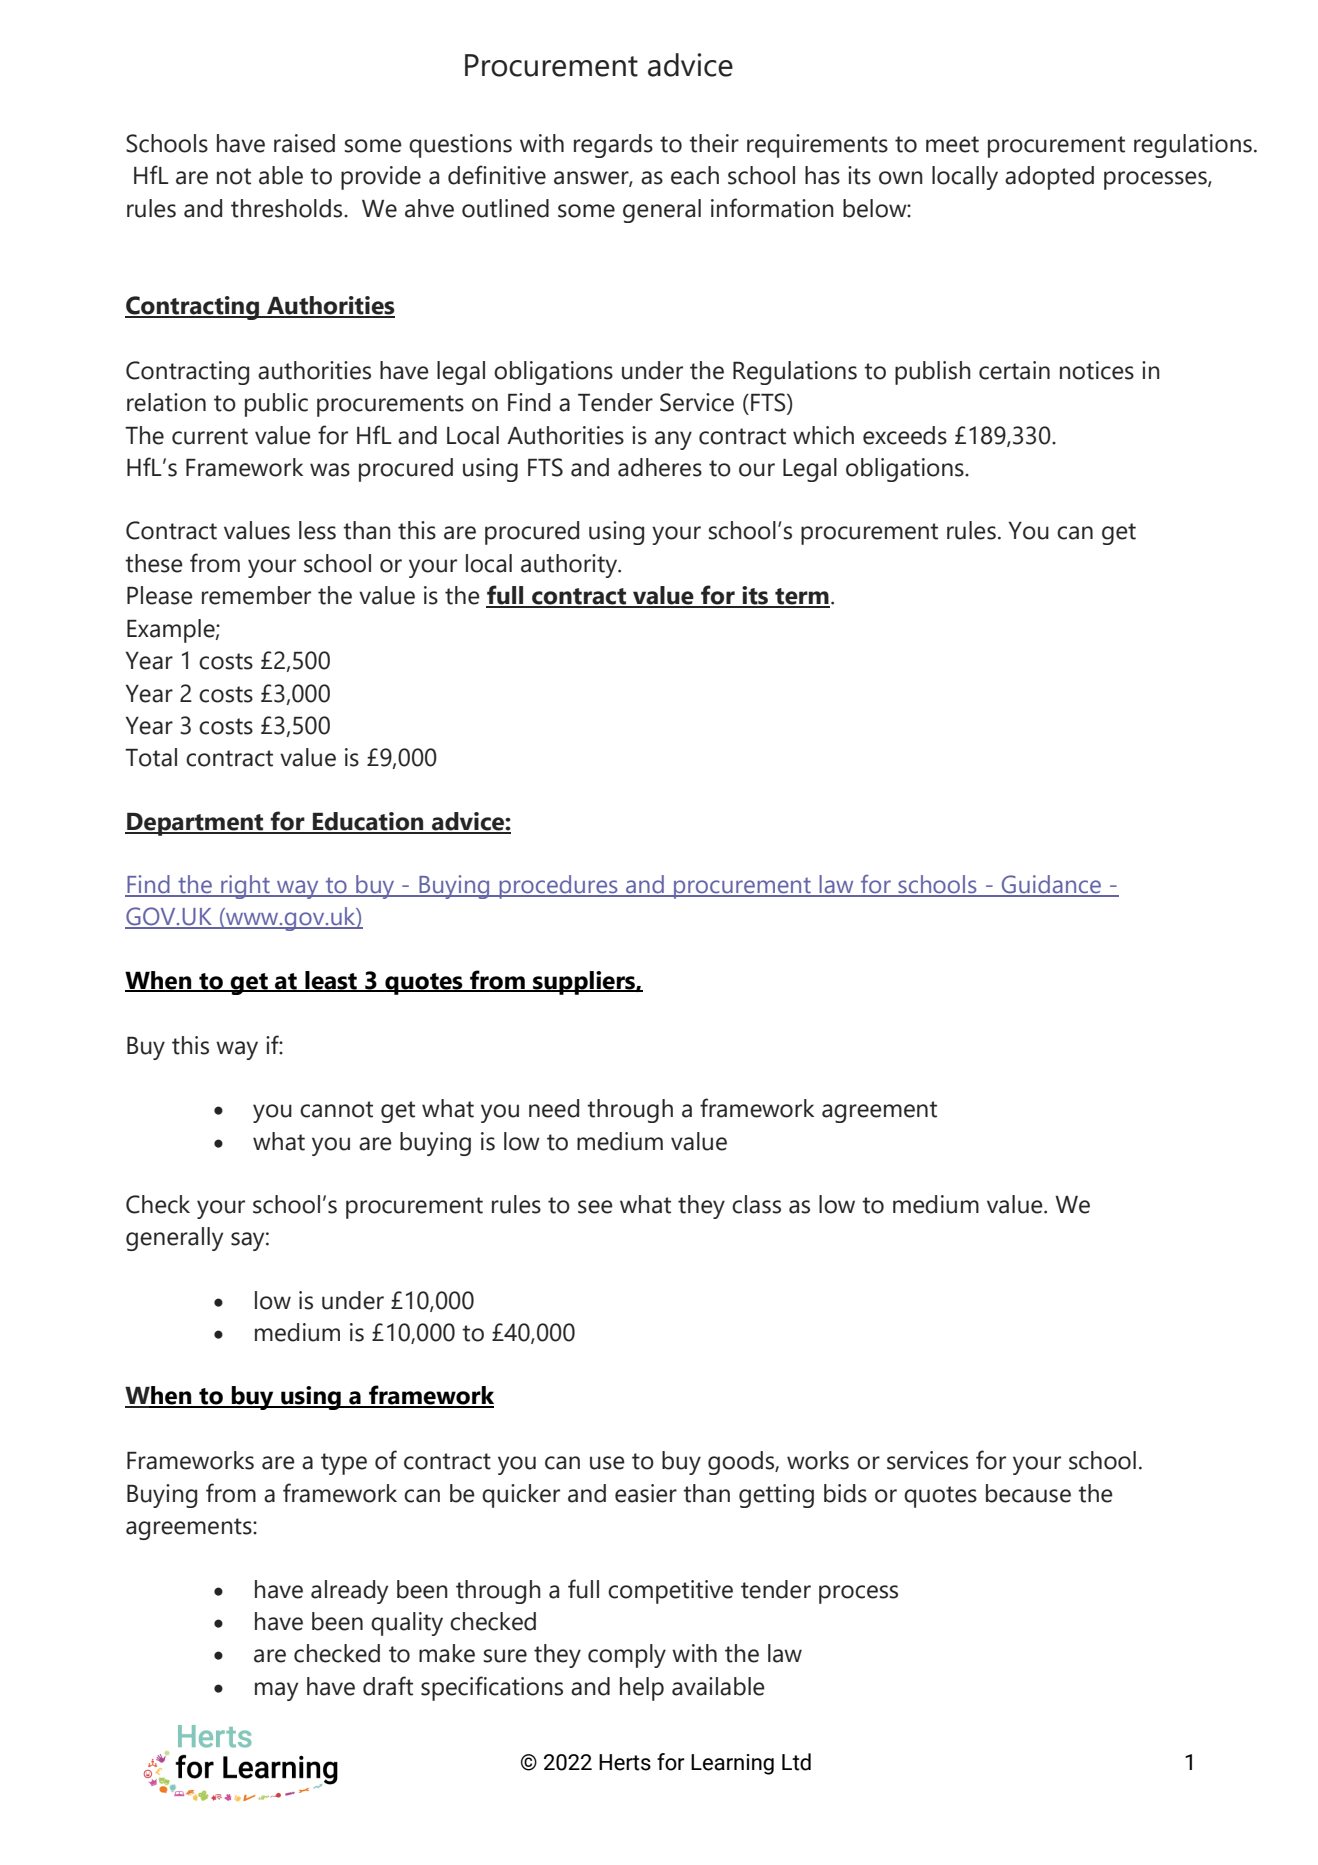  What do you see at coordinates (388, 1686) in the page?
I see `draft` at bounding box center [388, 1686].
